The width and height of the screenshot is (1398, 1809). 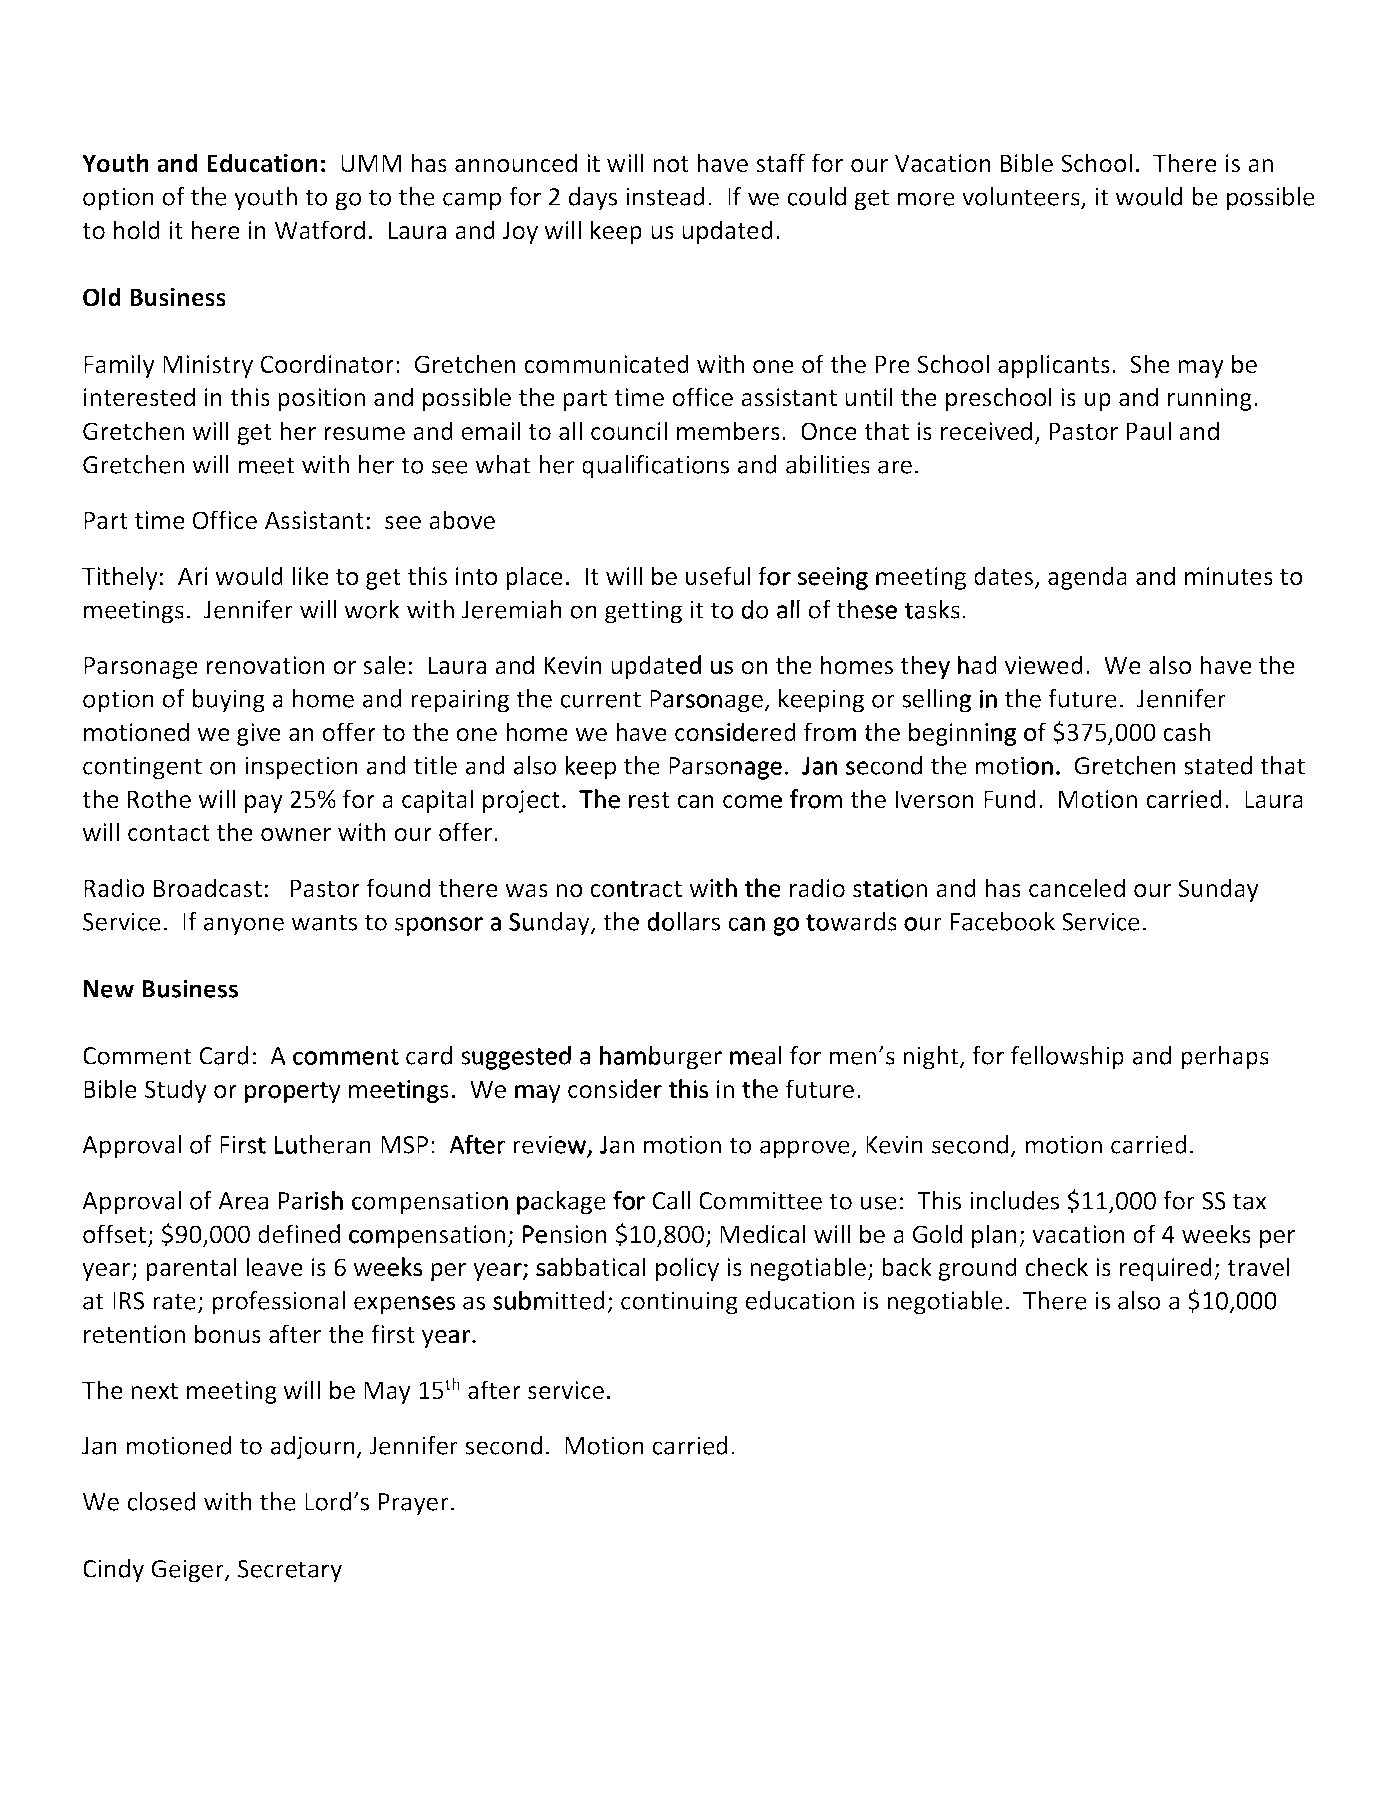 I want to click on getting, so click(x=643, y=612).
